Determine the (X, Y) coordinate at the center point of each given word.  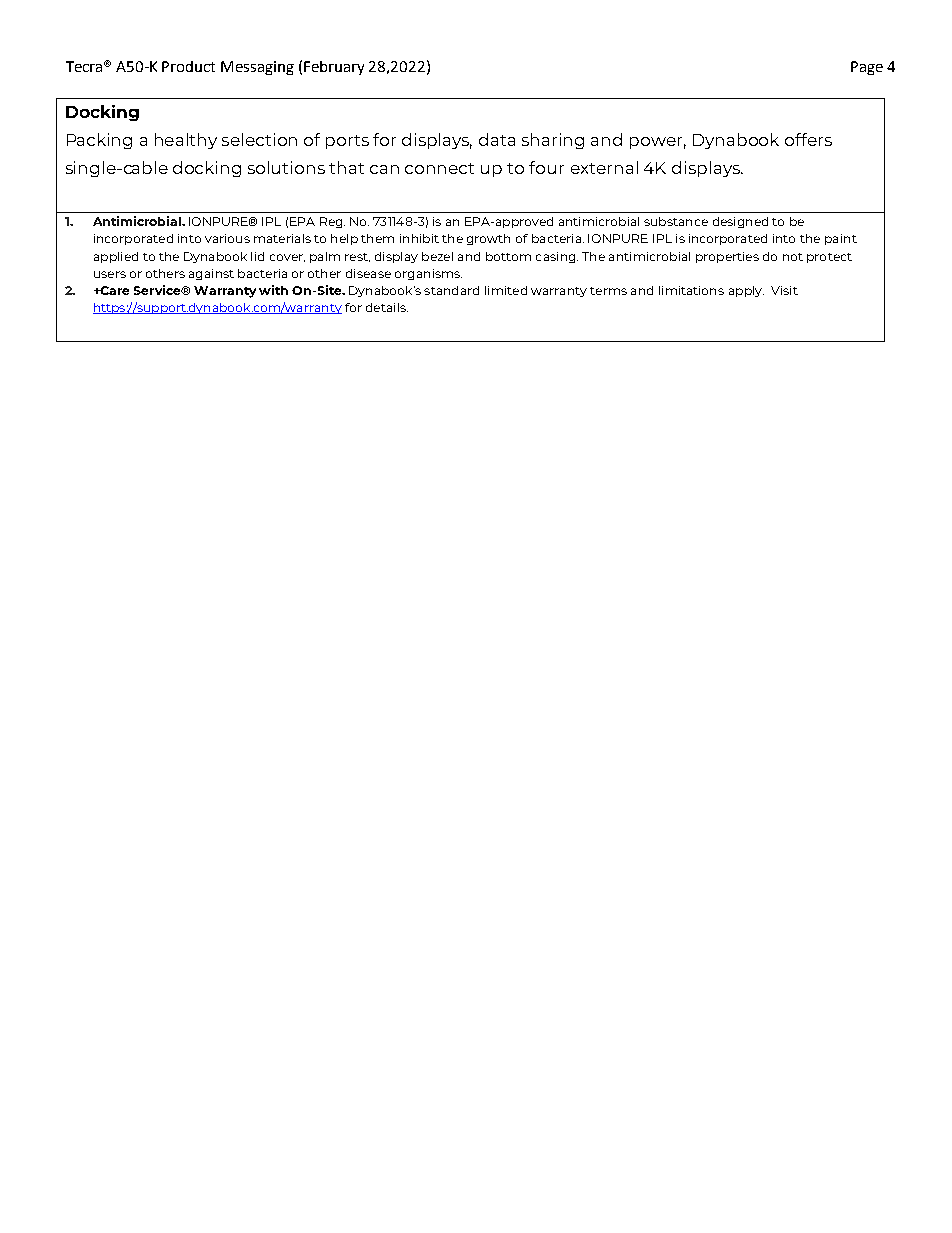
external (604, 167)
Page (867, 68)
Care (113, 290)
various (227, 238)
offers (808, 139)
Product (188, 66)
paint (841, 239)
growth (488, 239)
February (334, 68)
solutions (286, 167)
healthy (186, 141)
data (497, 139)
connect (439, 168)
